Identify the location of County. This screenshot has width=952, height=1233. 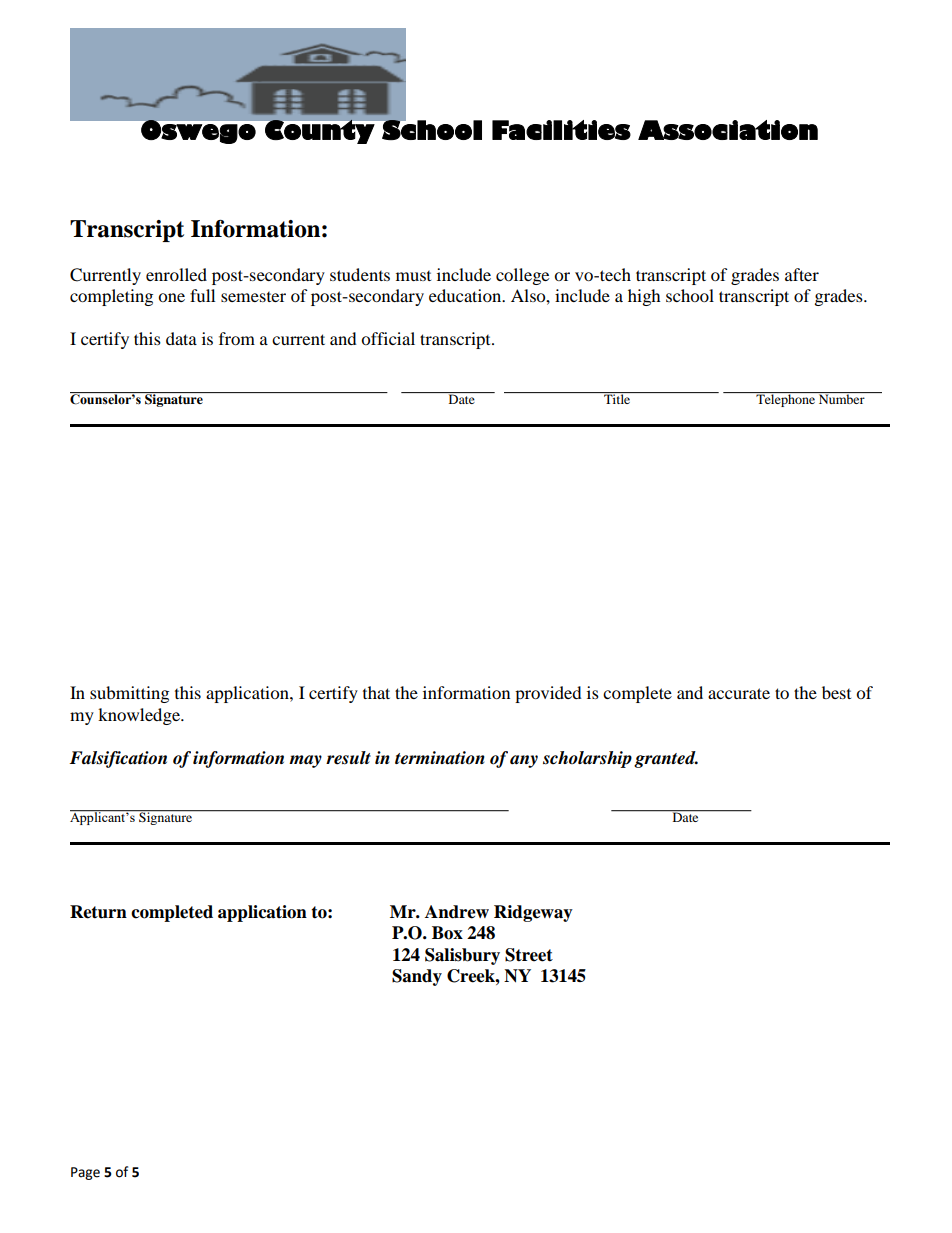
(320, 131).
